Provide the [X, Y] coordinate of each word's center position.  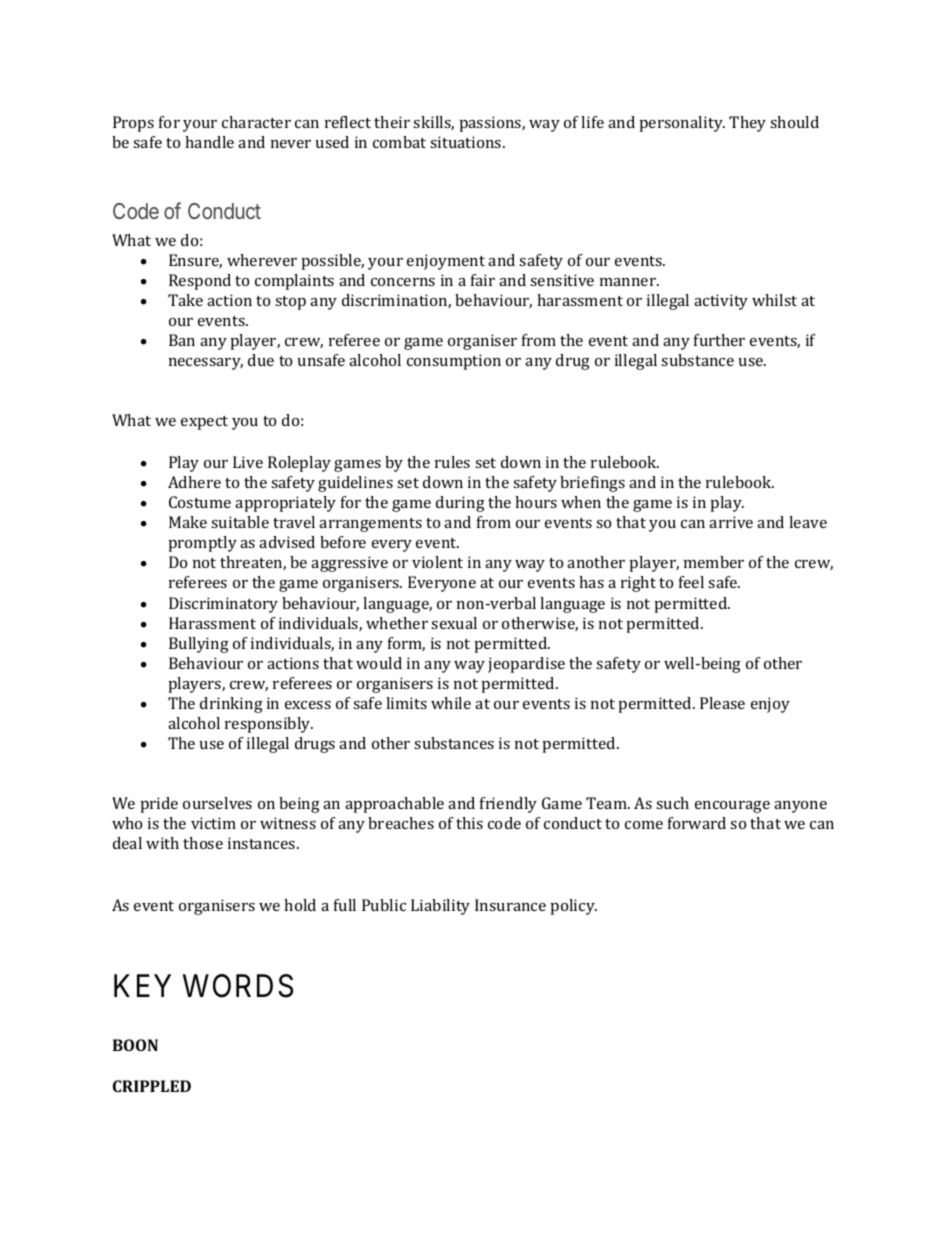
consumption [454, 362]
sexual [454, 623]
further [719, 340]
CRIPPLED [152, 1086]
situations [467, 142]
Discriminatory [223, 605]
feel [691, 582]
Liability [440, 907]
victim [213, 823]
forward [697, 823]
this [469, 823]
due [261, 360]
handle [209, 142]
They [747, 124]
